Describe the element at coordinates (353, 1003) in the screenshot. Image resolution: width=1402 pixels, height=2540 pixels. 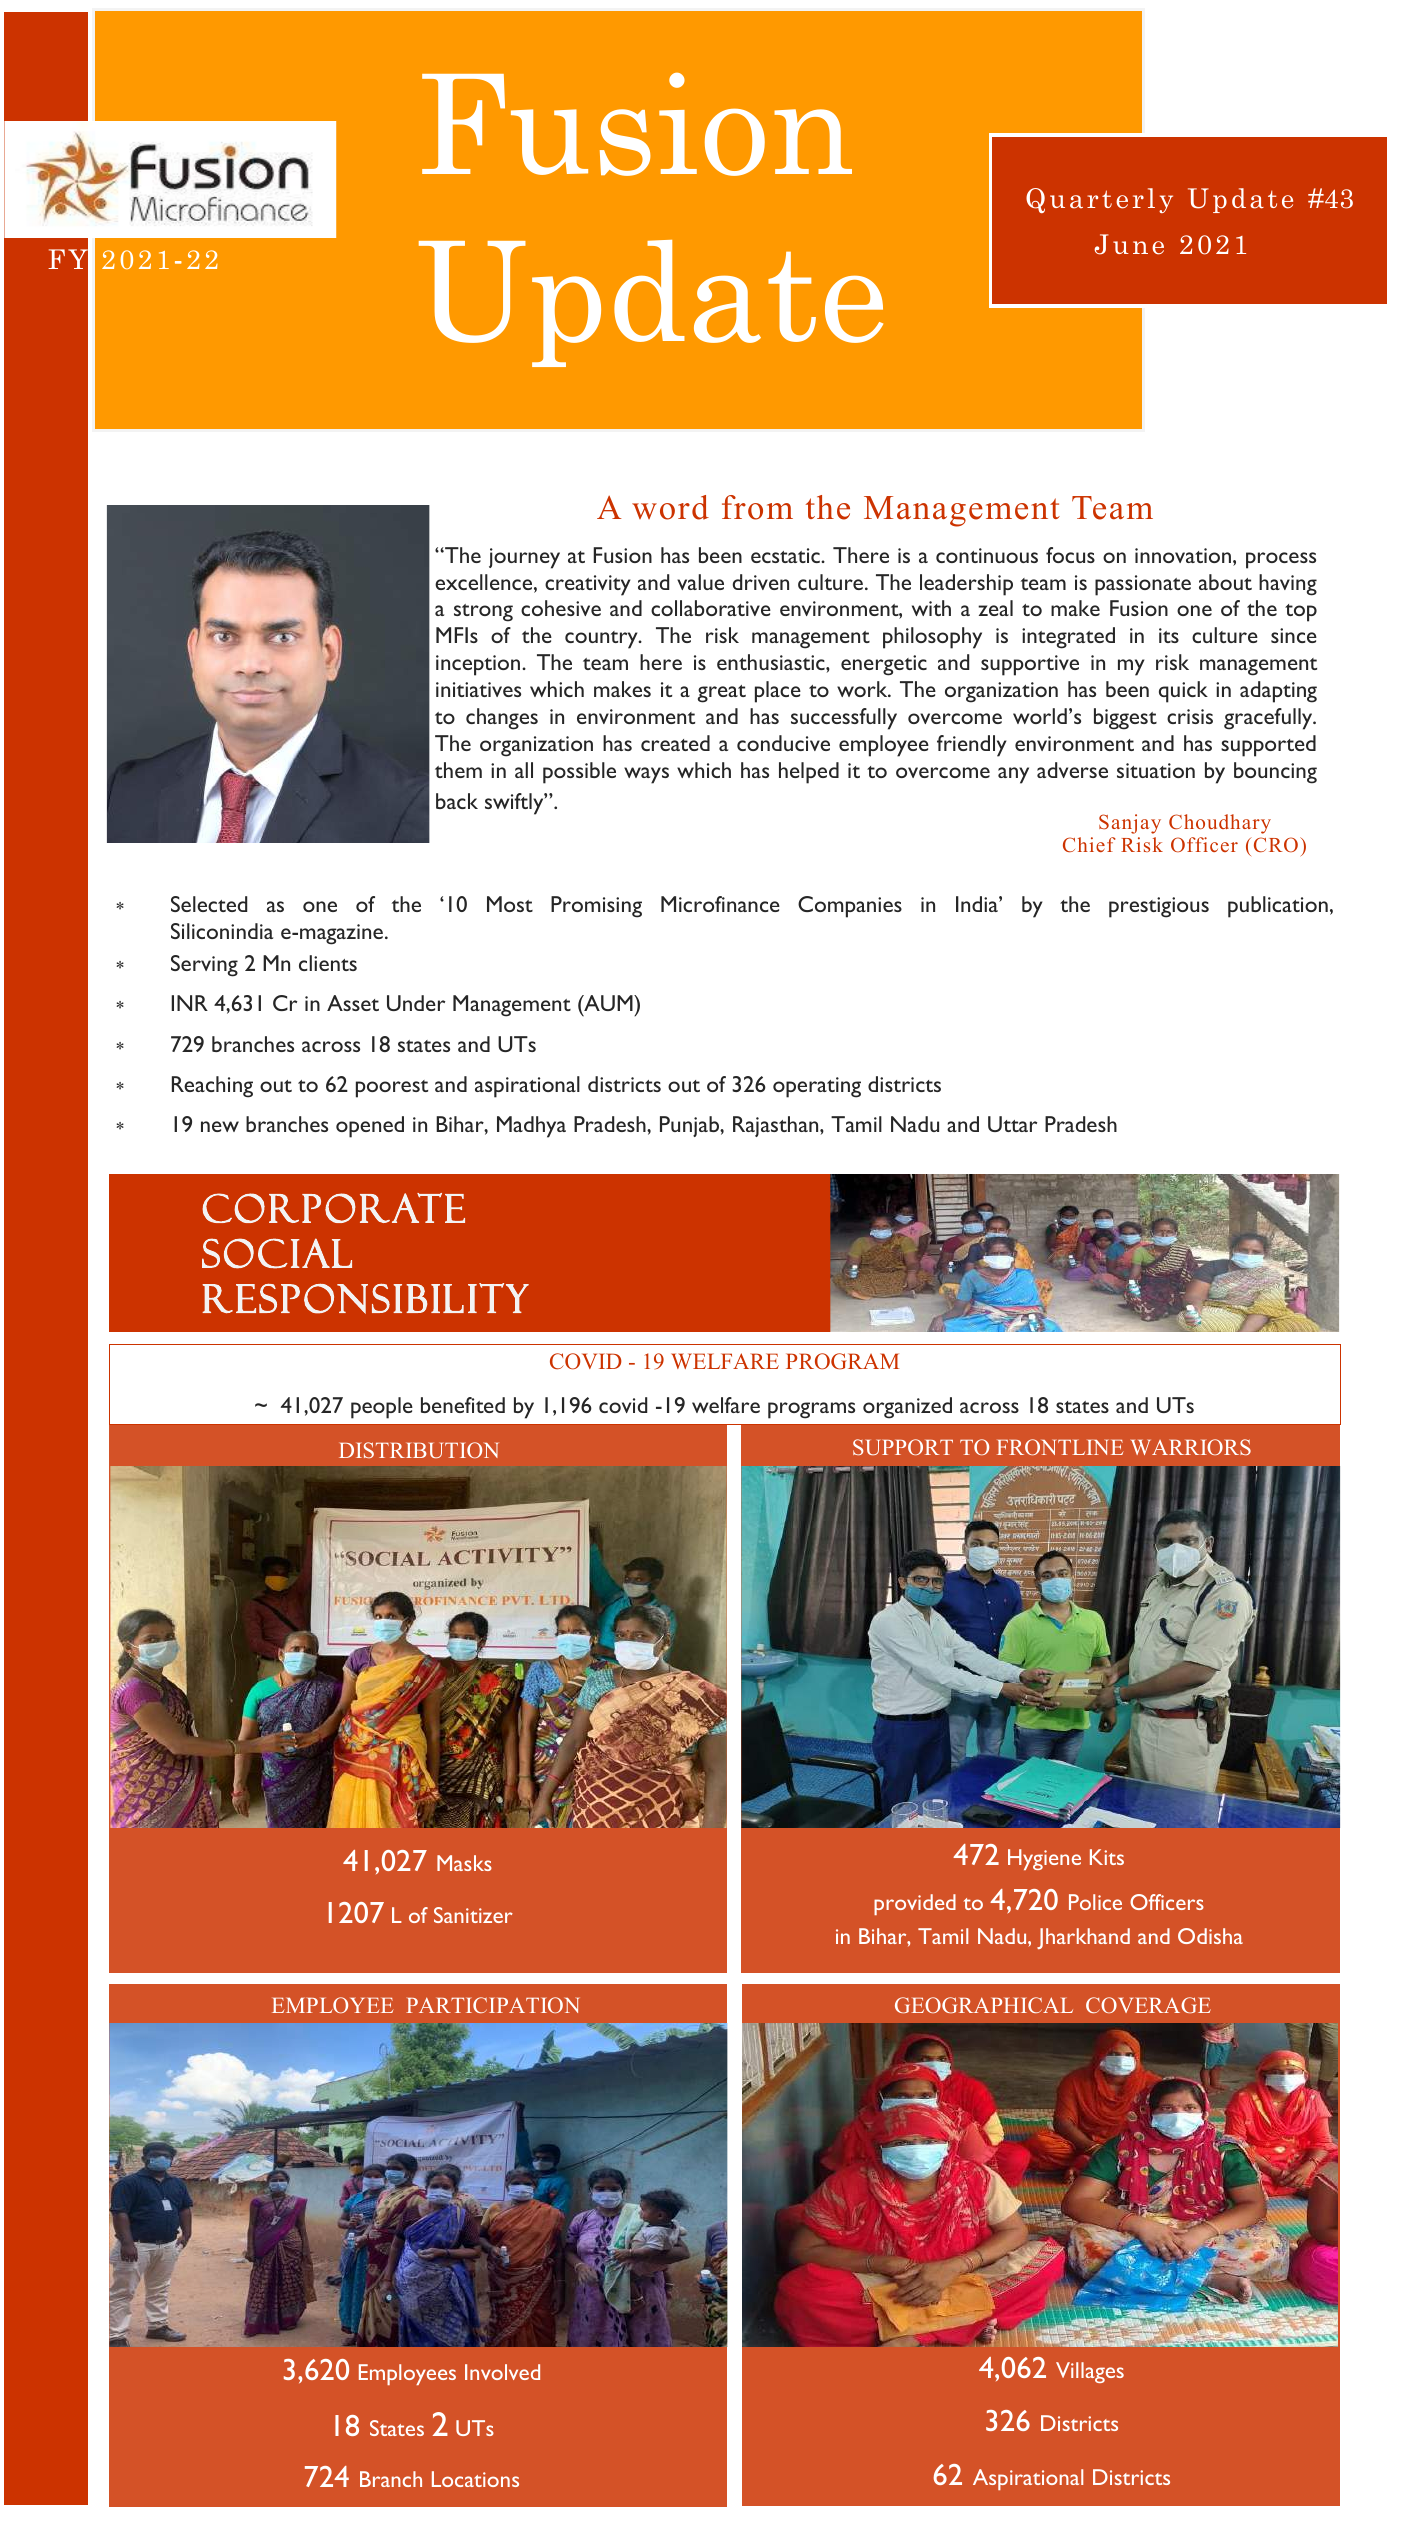
I see `Asset` at that location.
